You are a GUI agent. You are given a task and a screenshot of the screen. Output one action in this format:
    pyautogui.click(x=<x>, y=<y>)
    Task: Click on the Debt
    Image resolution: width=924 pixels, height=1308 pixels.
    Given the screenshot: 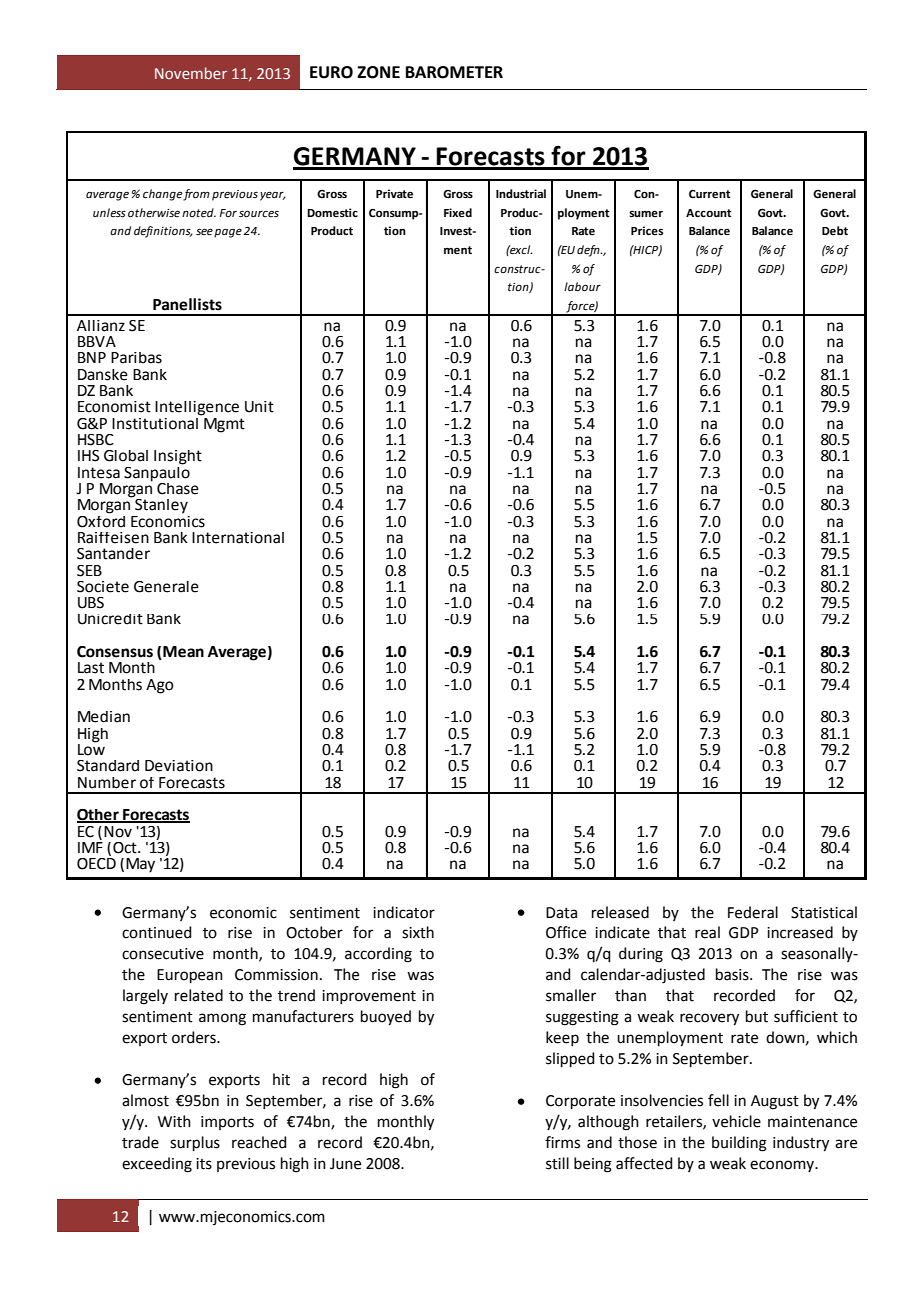 What is the action you would take?
    pyautogui.click(x=835, y=231)
